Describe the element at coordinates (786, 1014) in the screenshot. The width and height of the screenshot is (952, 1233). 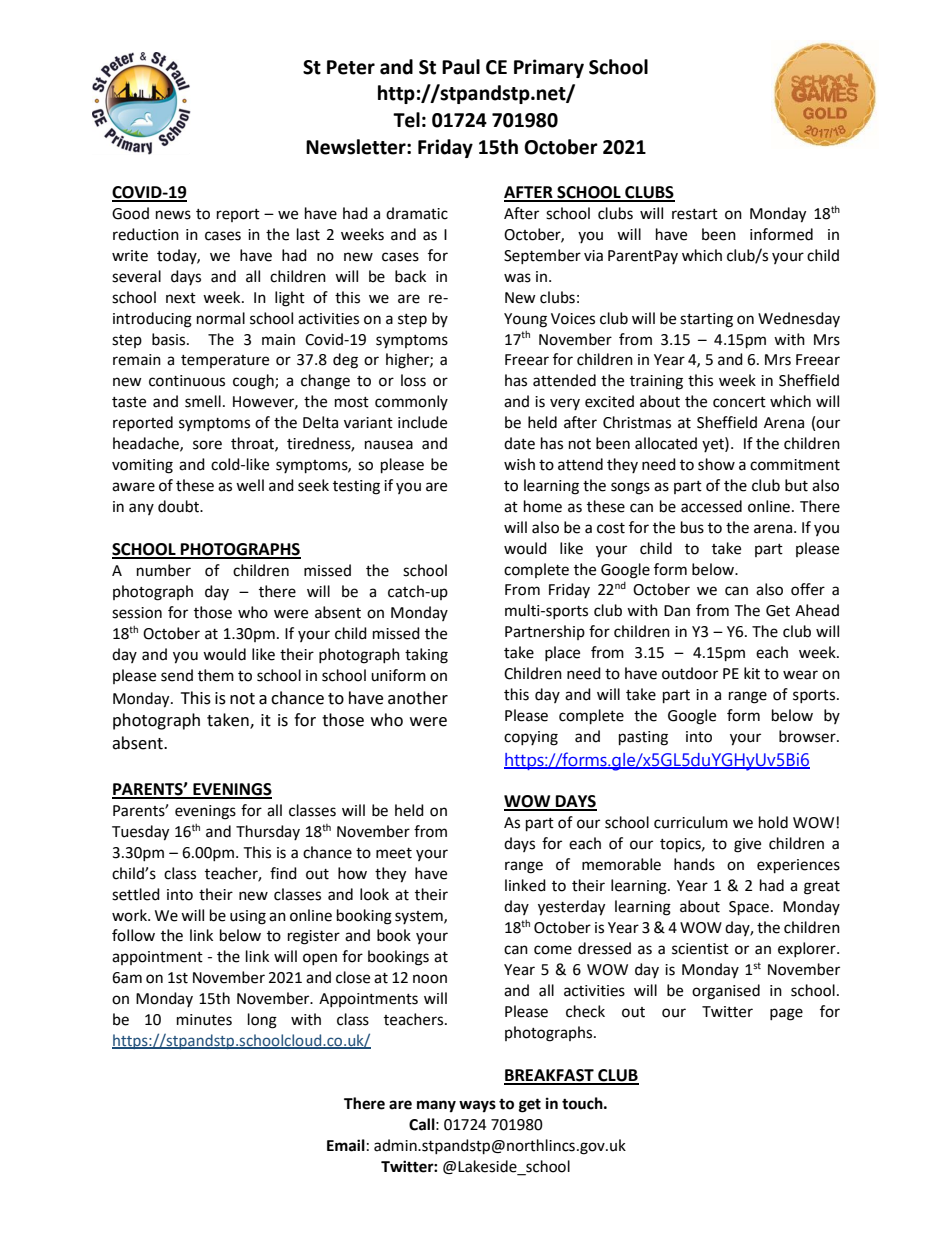
I see `page` at that location.
